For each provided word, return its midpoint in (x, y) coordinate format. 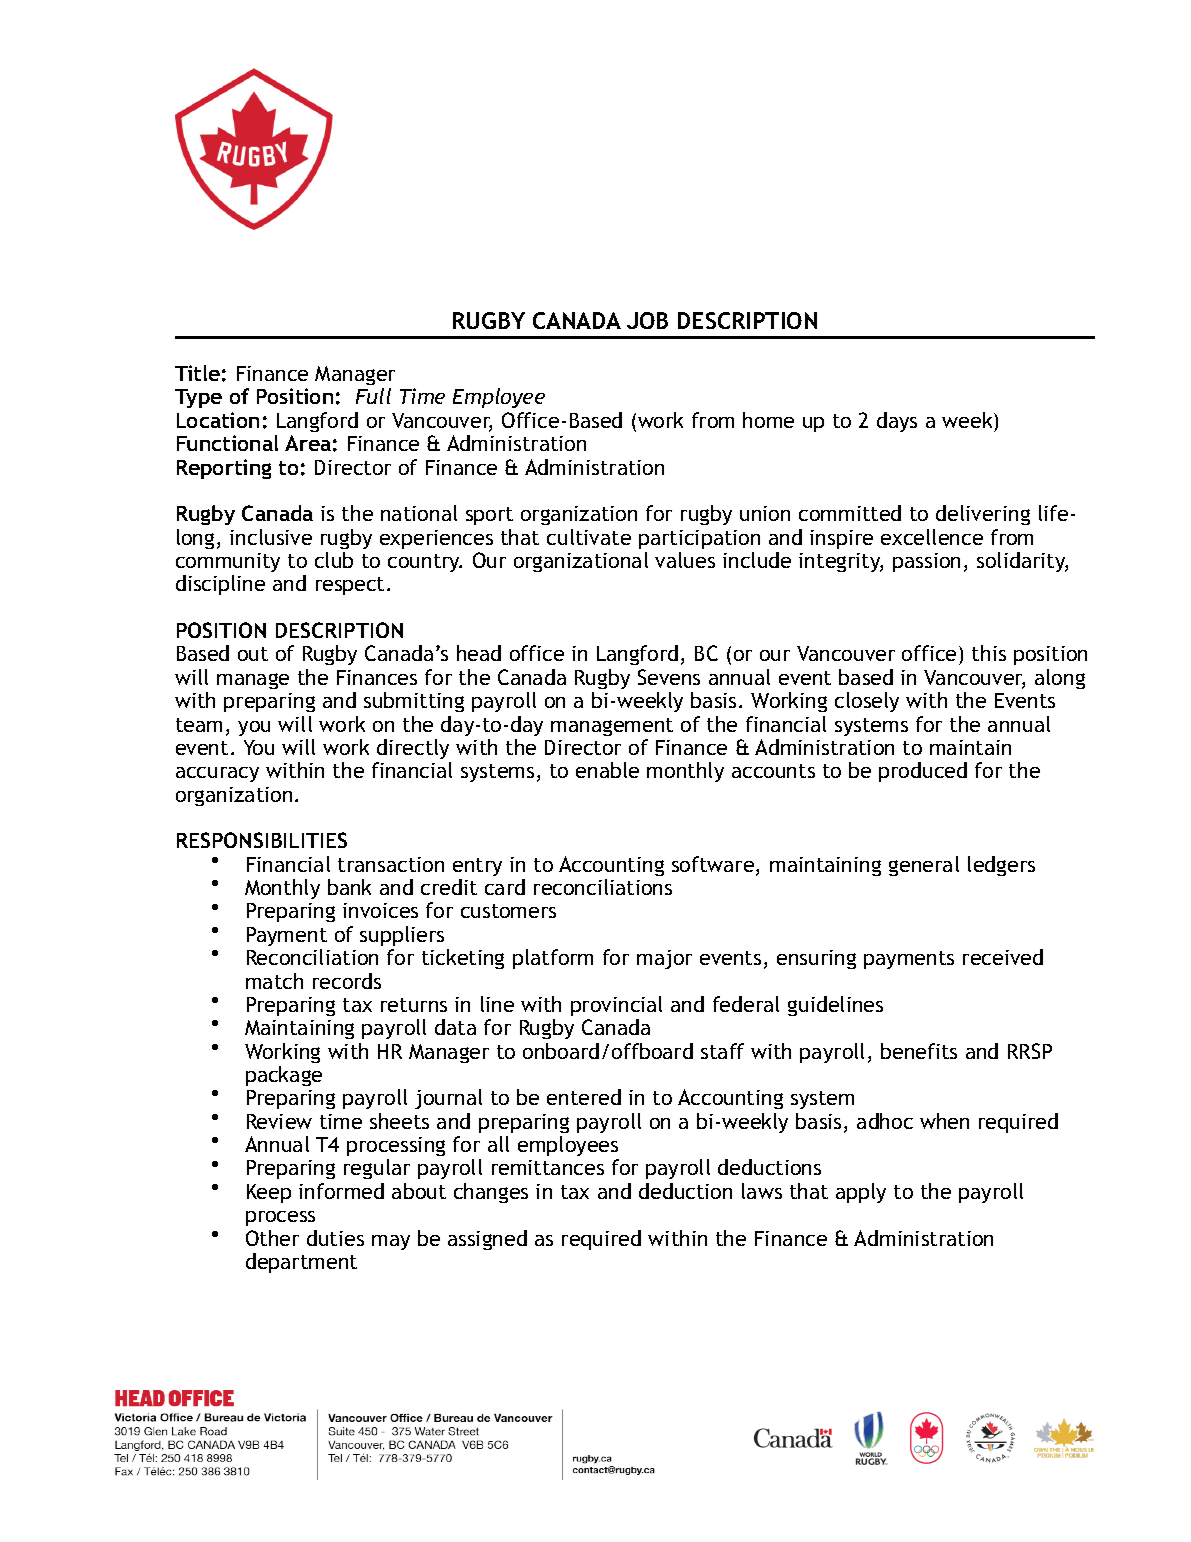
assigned (487, 1240)
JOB (647, 320)
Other (272, 1238)
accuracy (217, 774)
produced (923, 772)
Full (373, 396)
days (897, 422)
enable (607, 770)
